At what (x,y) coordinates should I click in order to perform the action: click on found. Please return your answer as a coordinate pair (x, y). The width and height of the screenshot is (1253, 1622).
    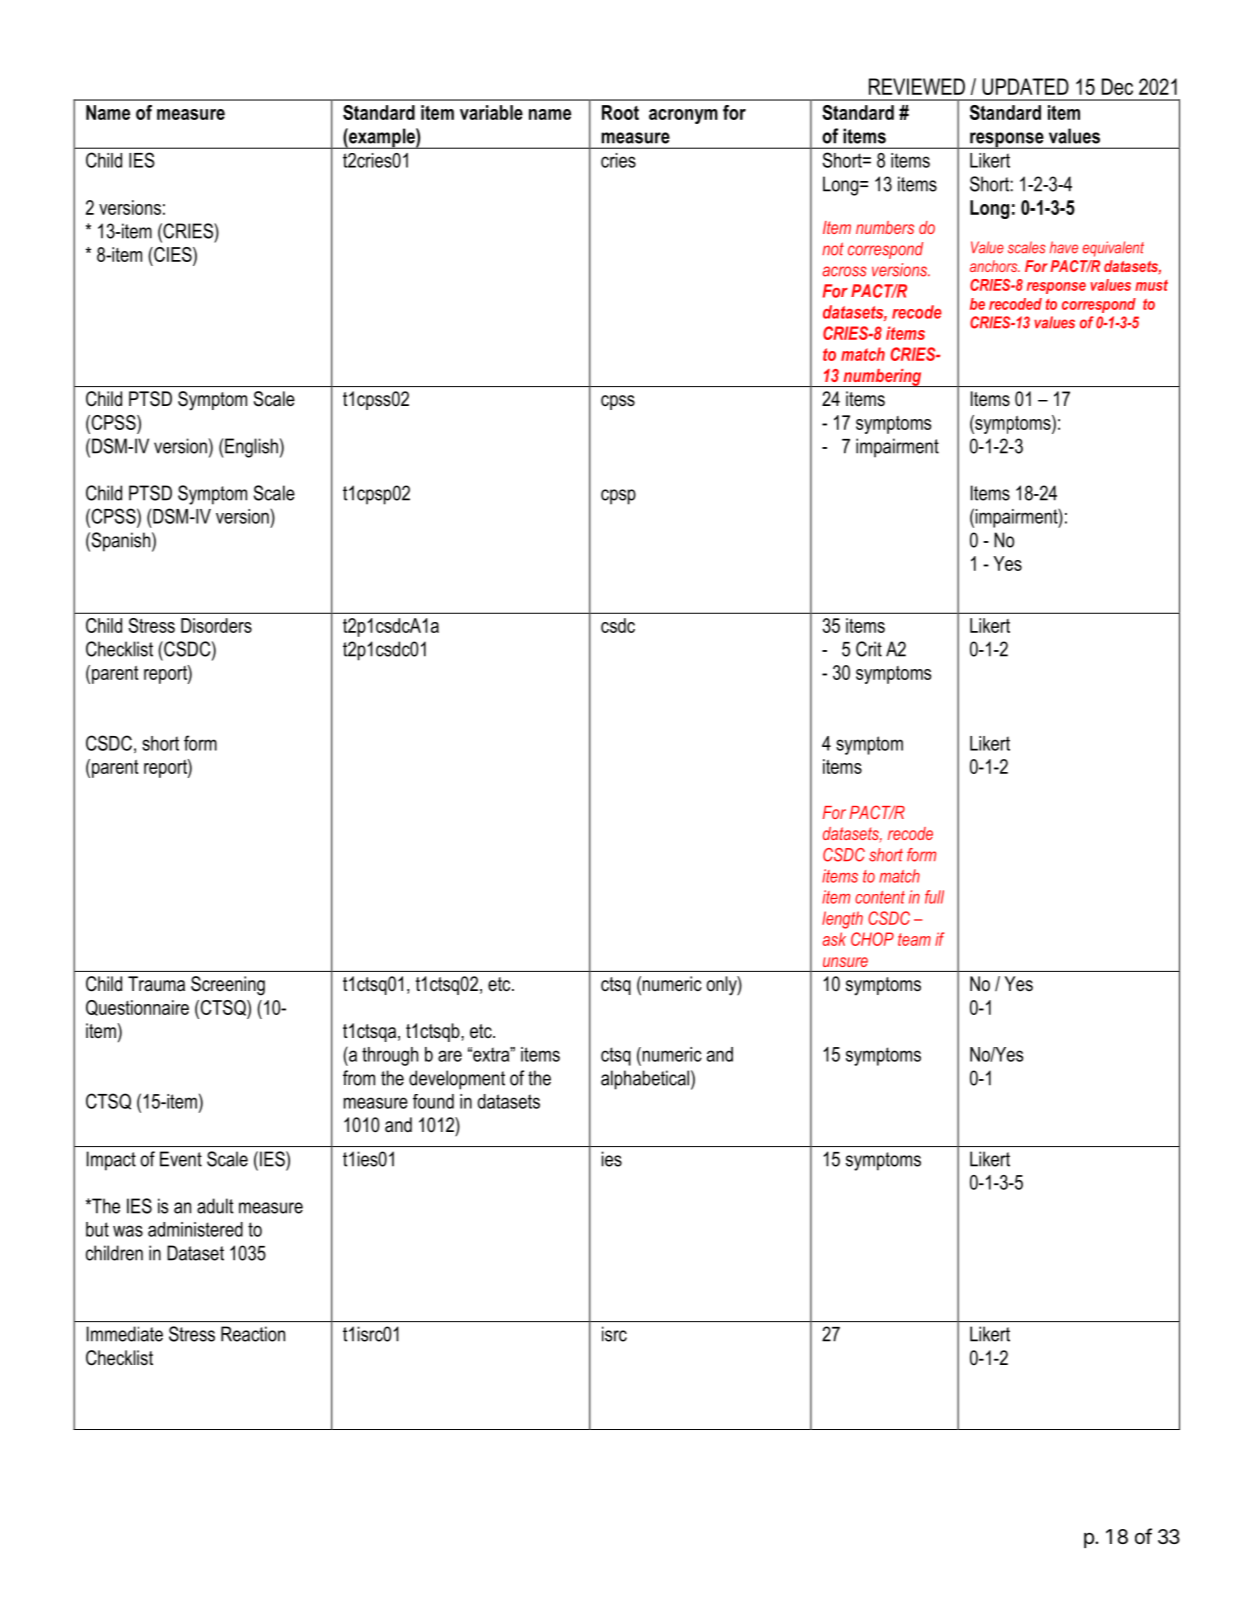
    Looking at the image, I should click on (433, 1101).
